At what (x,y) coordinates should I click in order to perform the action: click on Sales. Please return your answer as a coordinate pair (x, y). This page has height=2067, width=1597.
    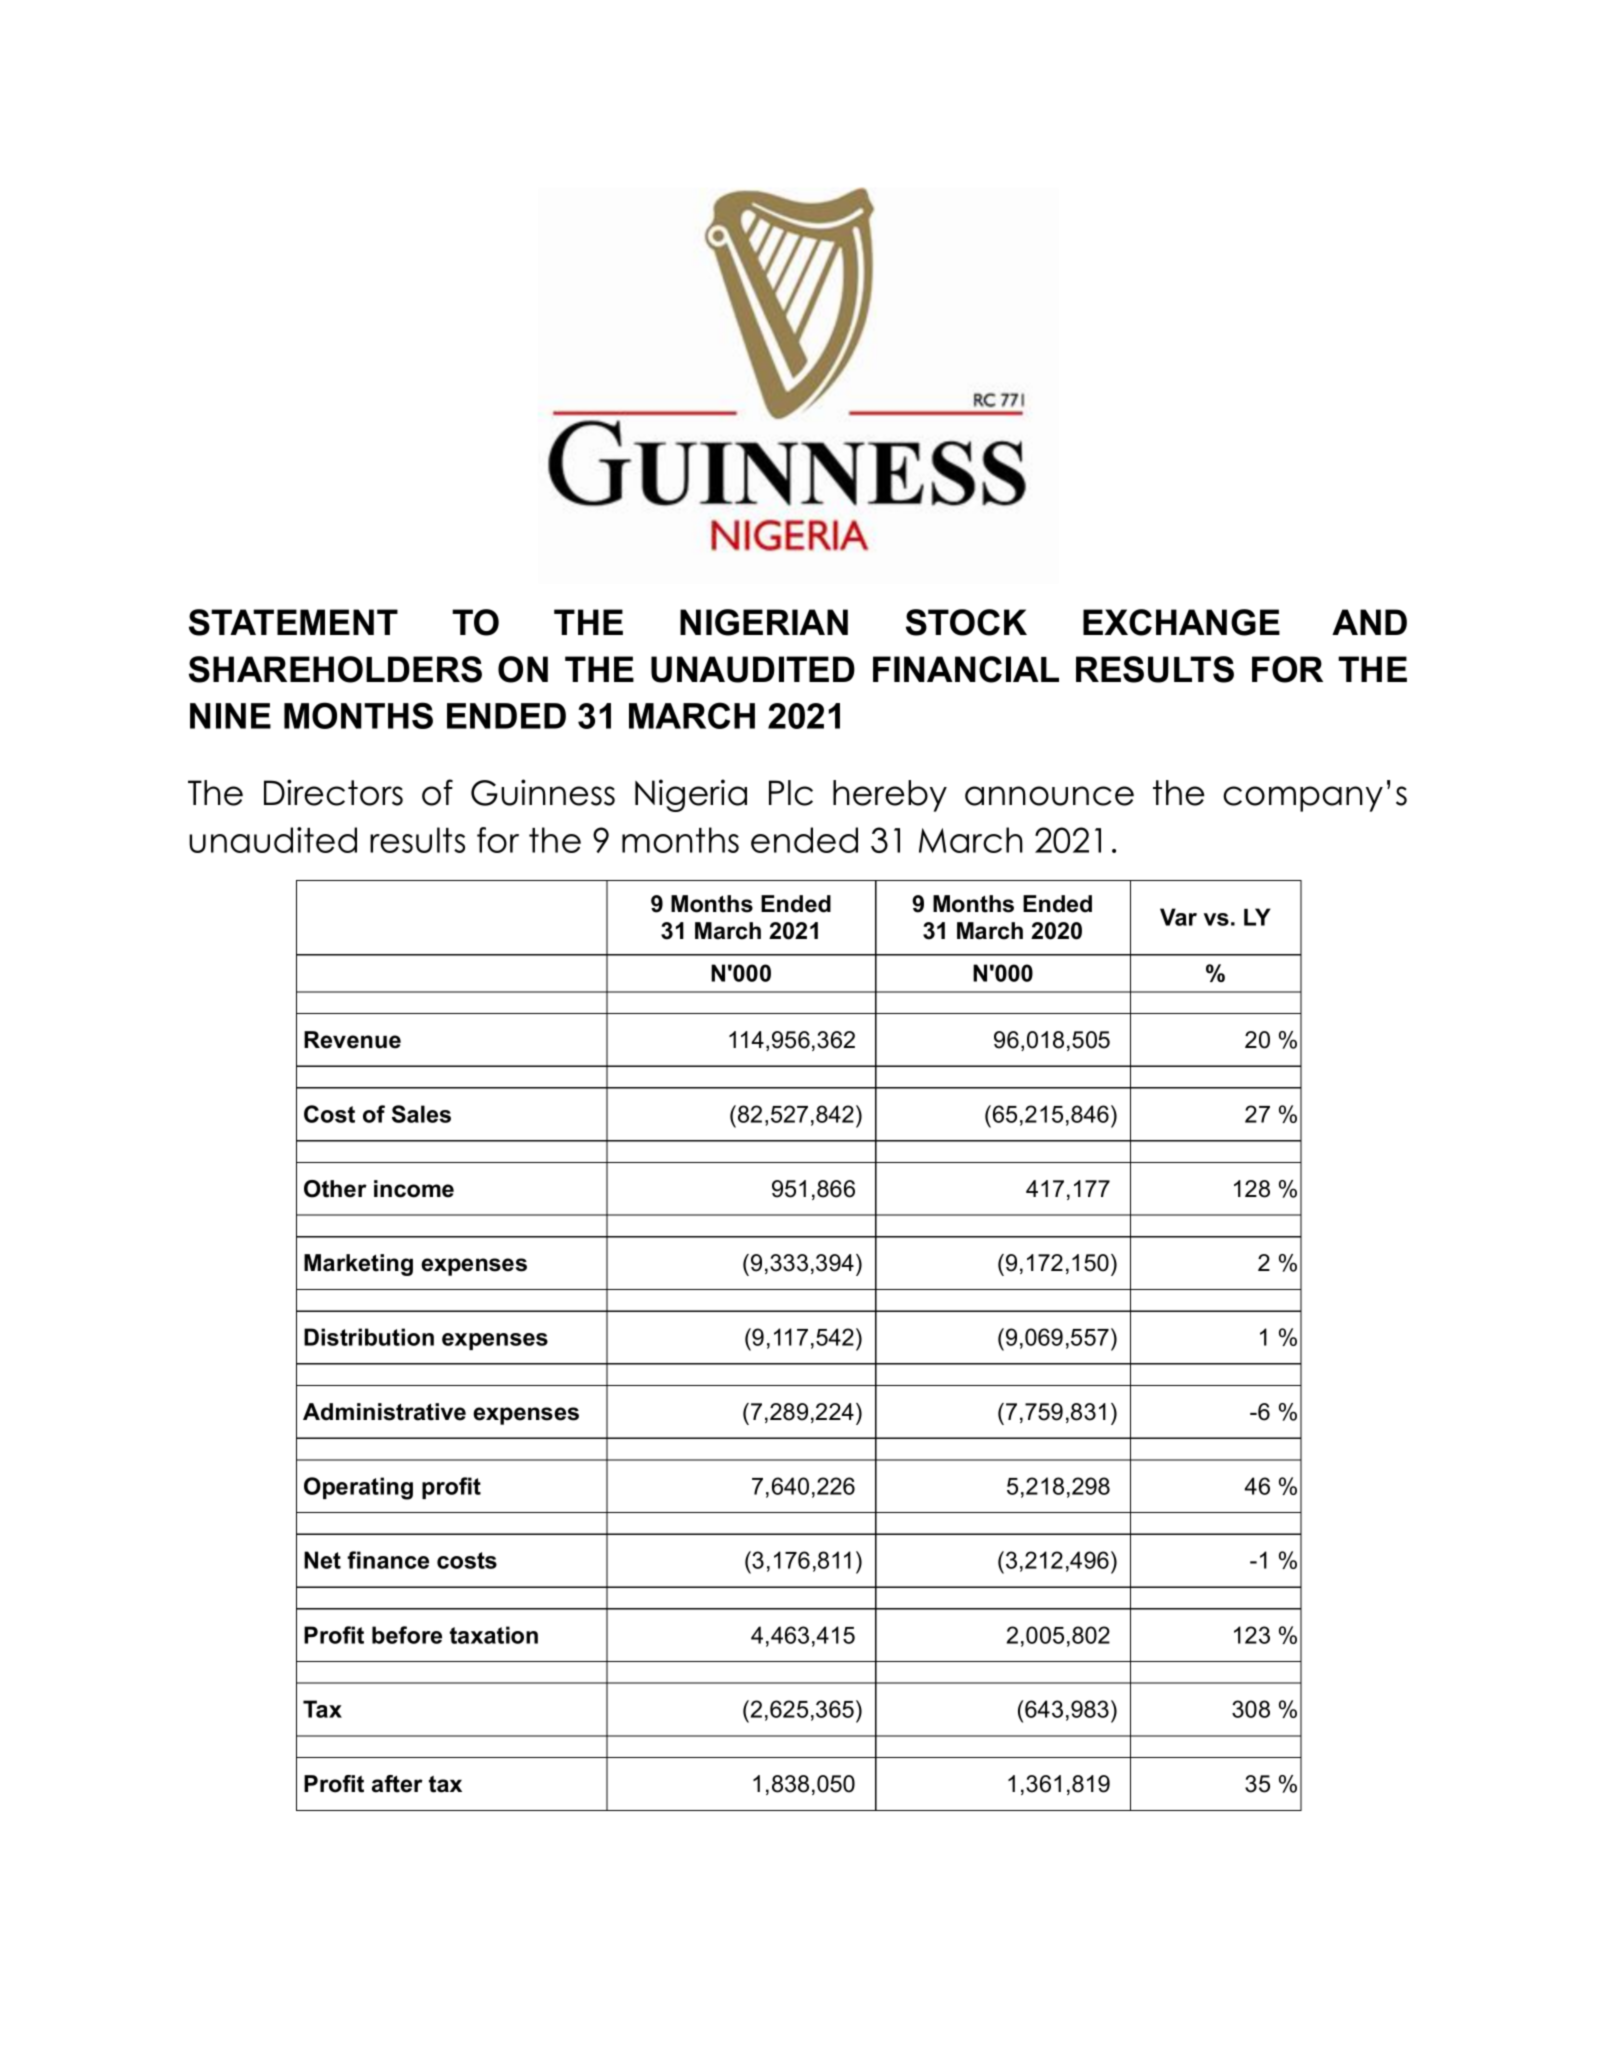
    Looking at the image, I should click on (421, 1114).
